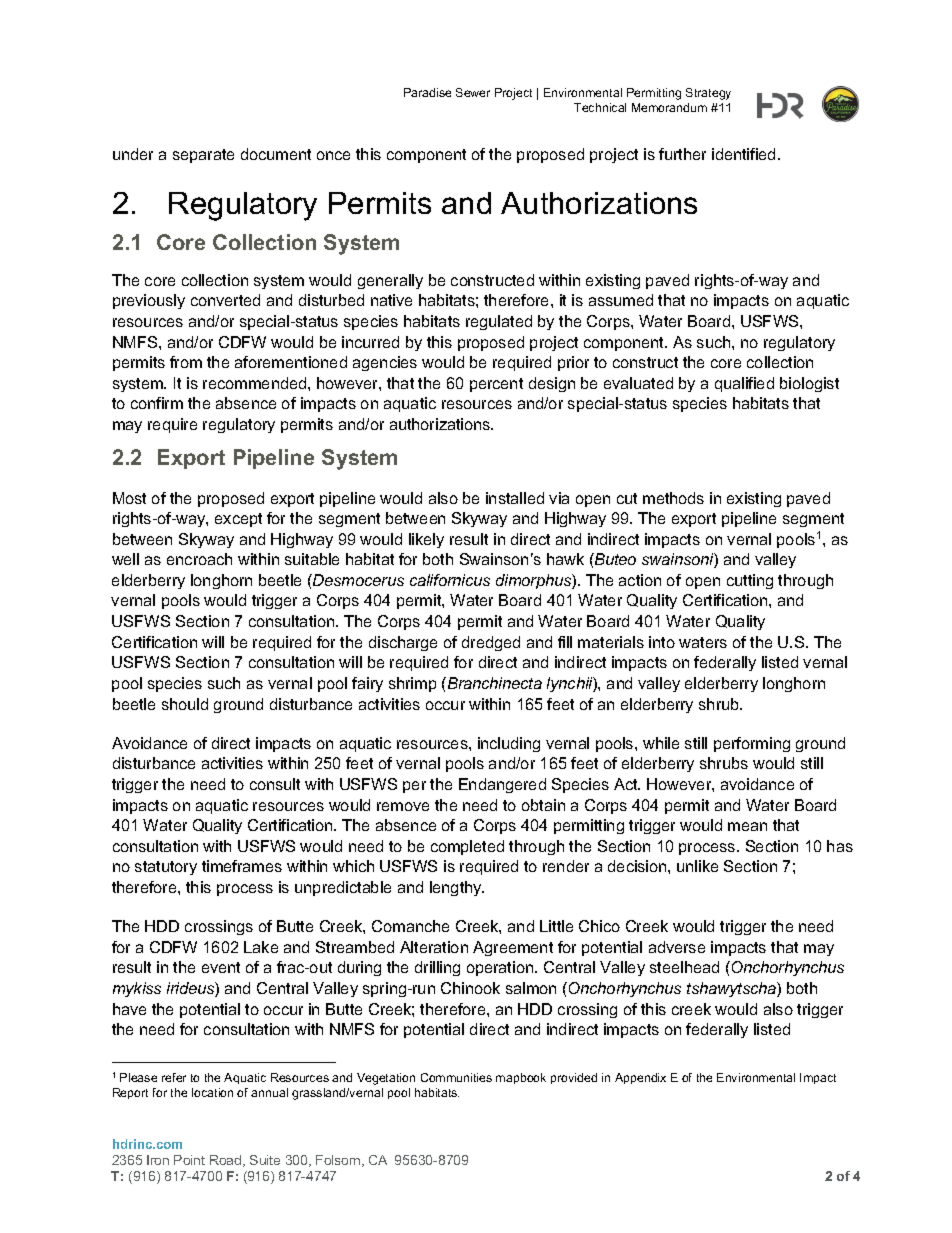 The width and height of the screenshot is (952, 1233). I want to click on Road, so click(227, 1161).
